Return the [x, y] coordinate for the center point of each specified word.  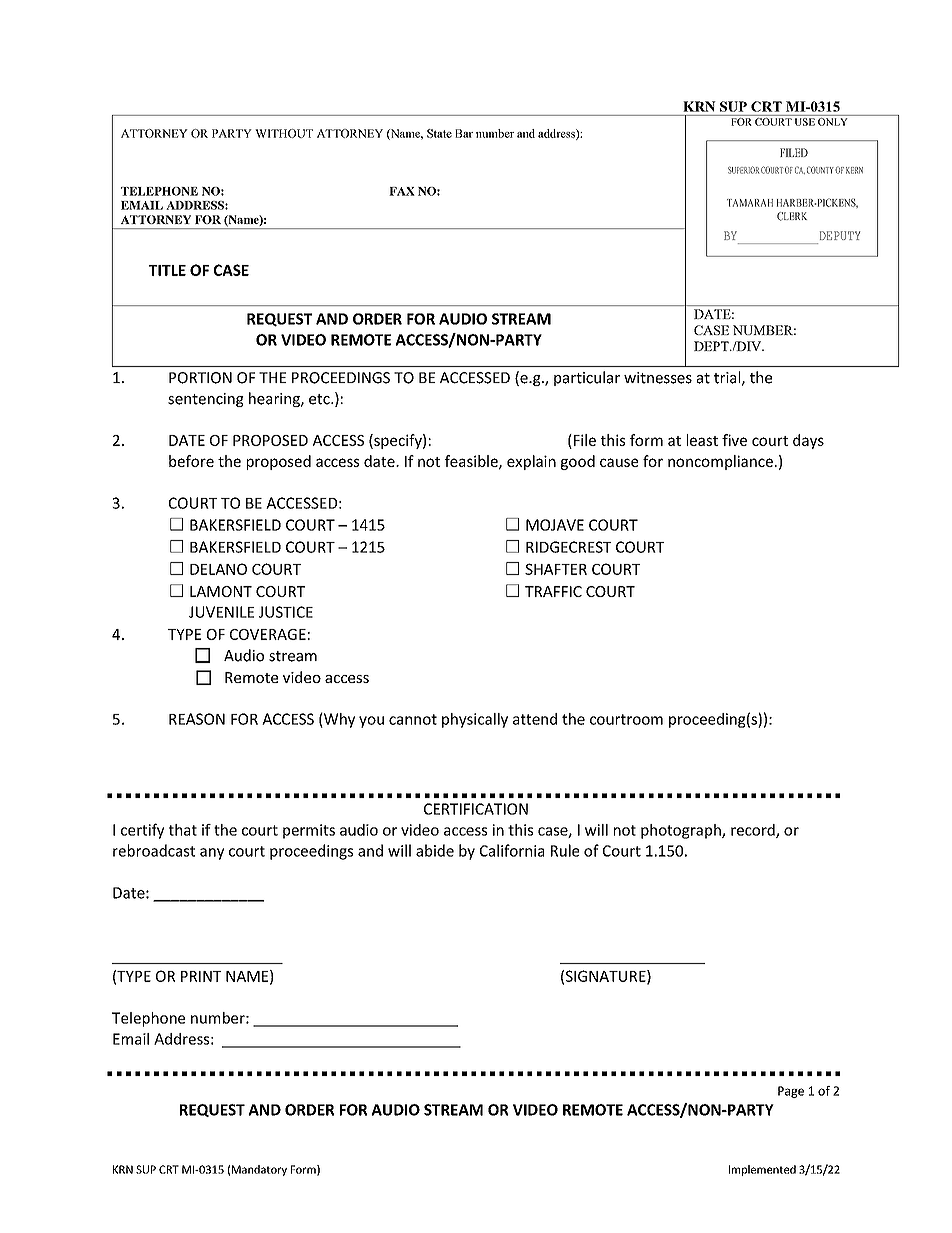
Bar [464, 133]
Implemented [762, 1170]
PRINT [201, 976]
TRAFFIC [553, 591]
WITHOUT [284, 133]
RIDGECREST [568, 547]
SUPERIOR [743, 170]
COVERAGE [268, 634]
